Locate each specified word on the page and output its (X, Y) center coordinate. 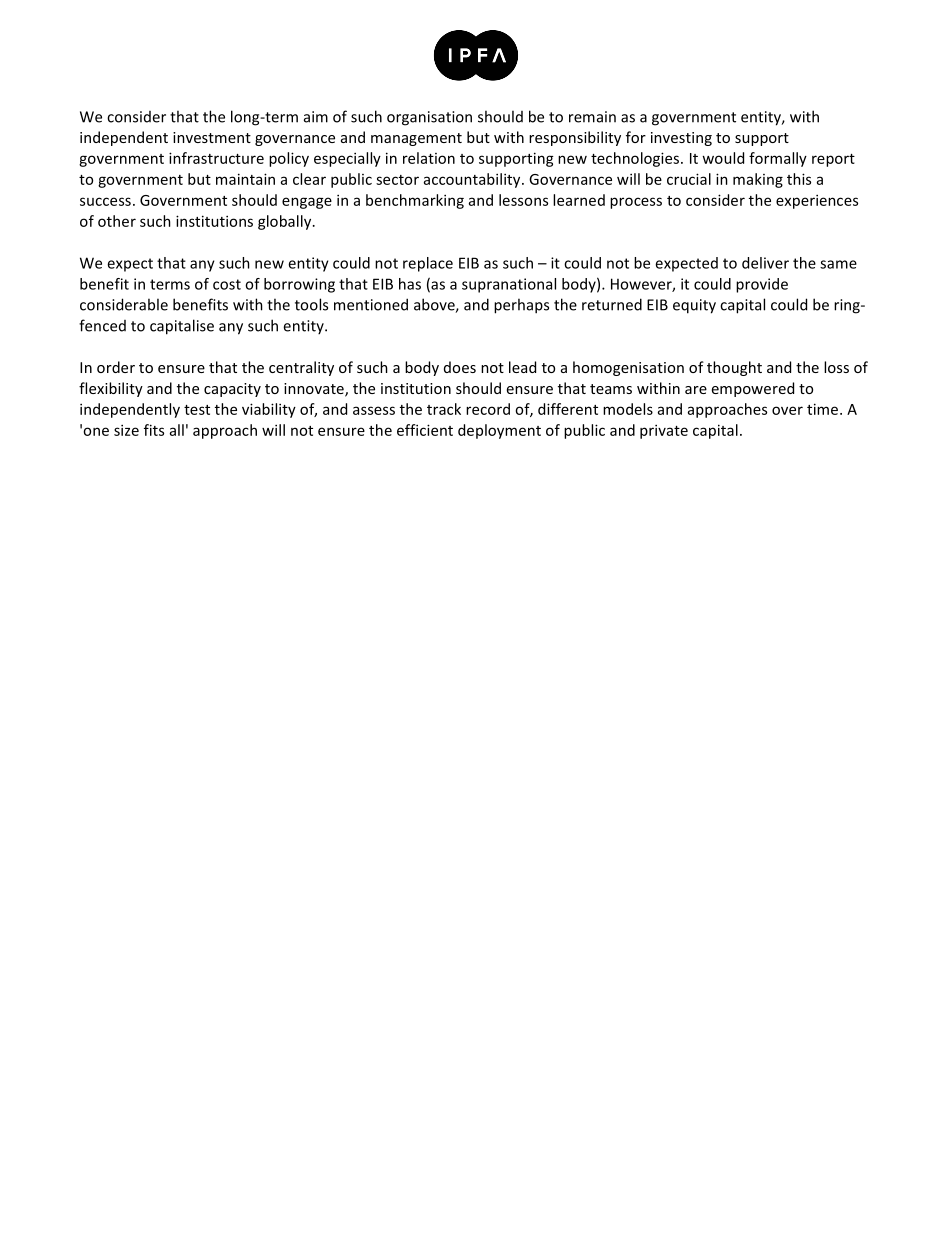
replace (428, 264)
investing (681, 139)
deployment (499, 431)
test (197, 410)
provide (762, 285)
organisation (429, 118)
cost (227, 284)
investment (212, 137)
